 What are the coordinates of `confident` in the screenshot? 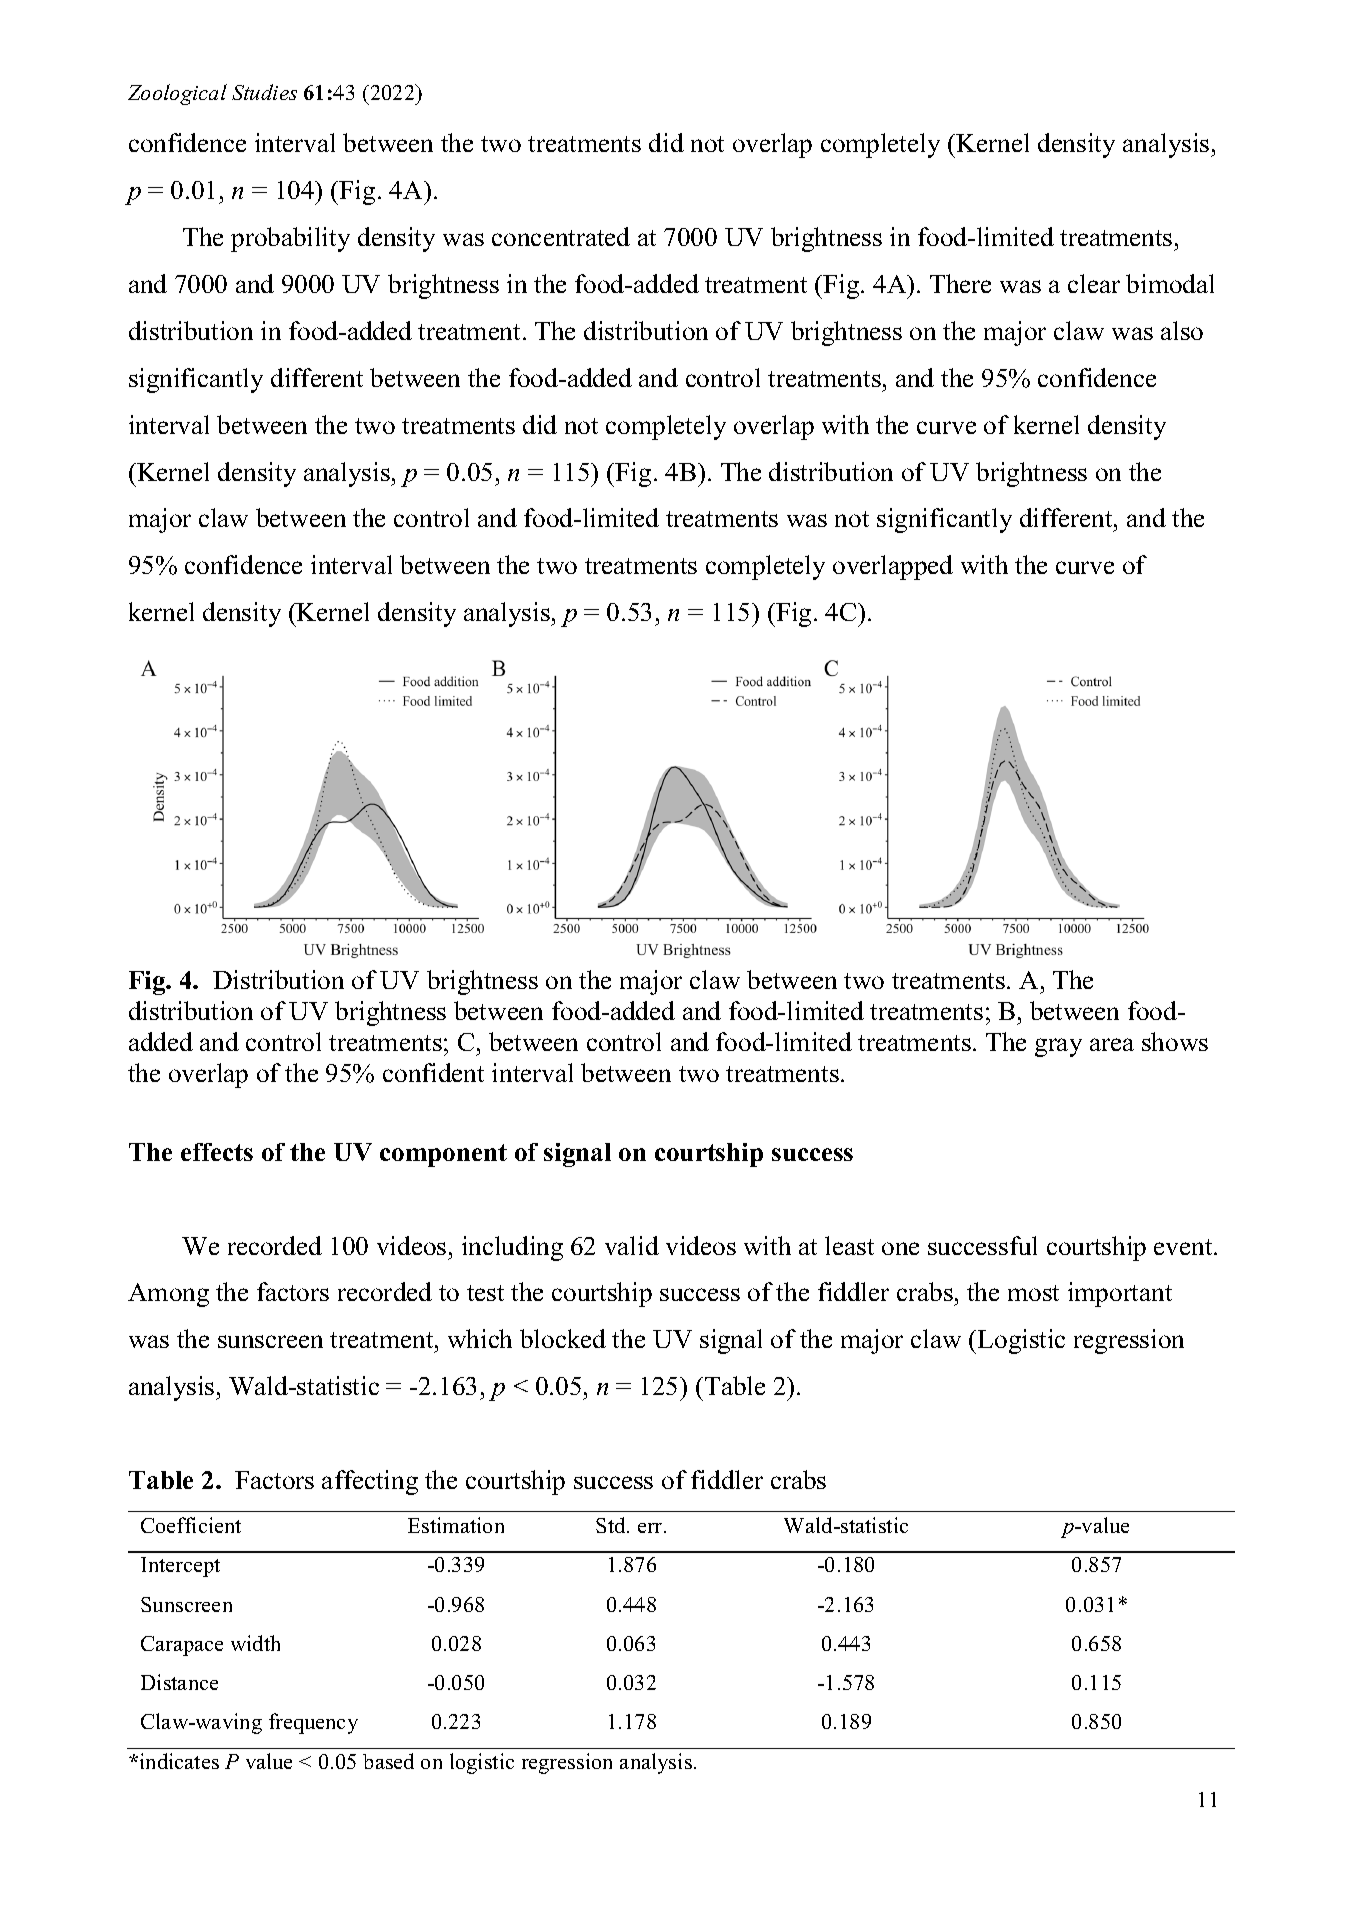 It's located at (433, 1072).
